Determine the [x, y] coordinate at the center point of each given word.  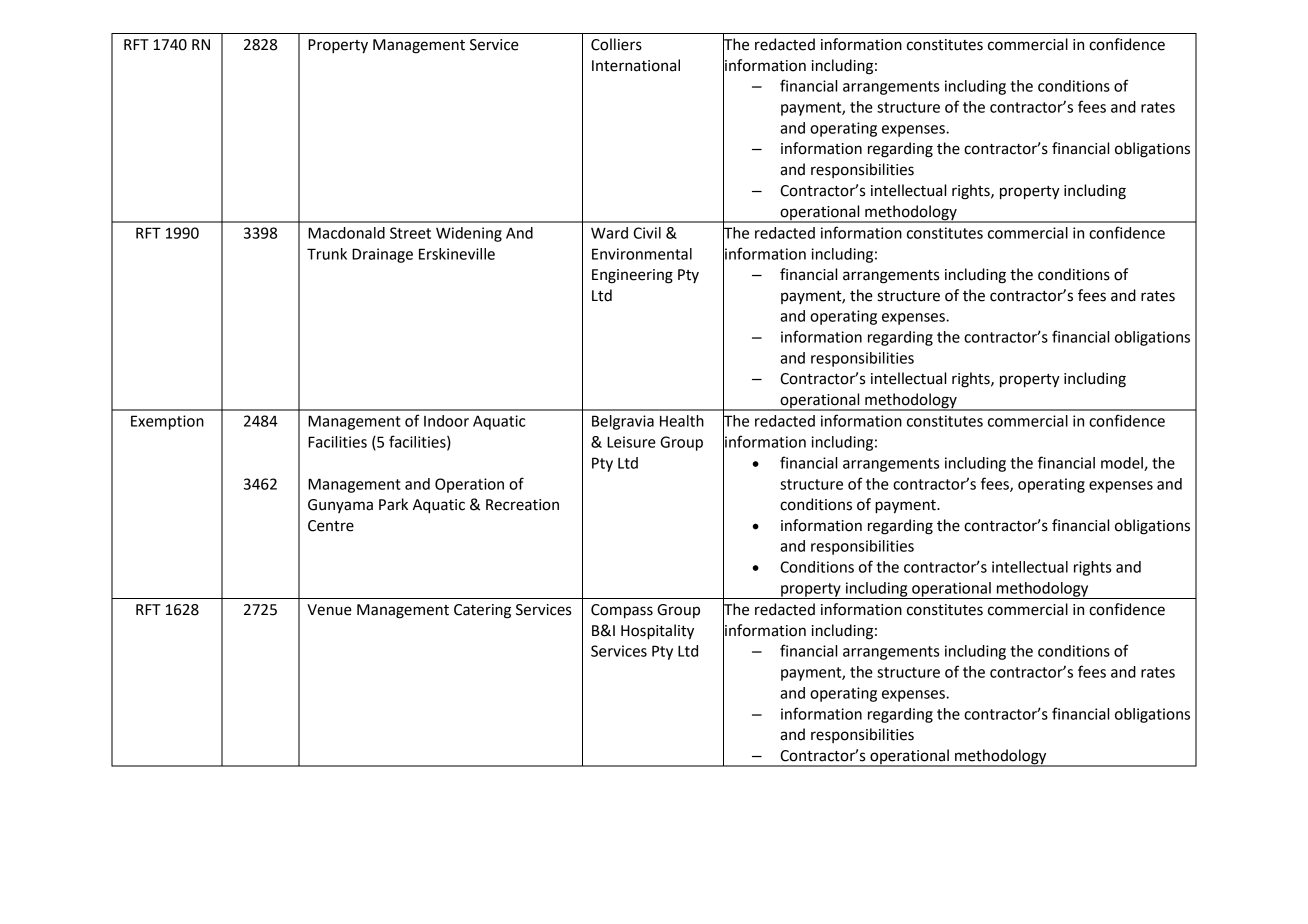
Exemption [167, 422]
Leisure [631, 442]
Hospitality [657, 632]
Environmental [642, 254]
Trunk [327, 254]
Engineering [632, 276]
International [636, 65]
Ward [609, 233]
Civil [647, 233]
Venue [329, 610]
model [1123, 464]
